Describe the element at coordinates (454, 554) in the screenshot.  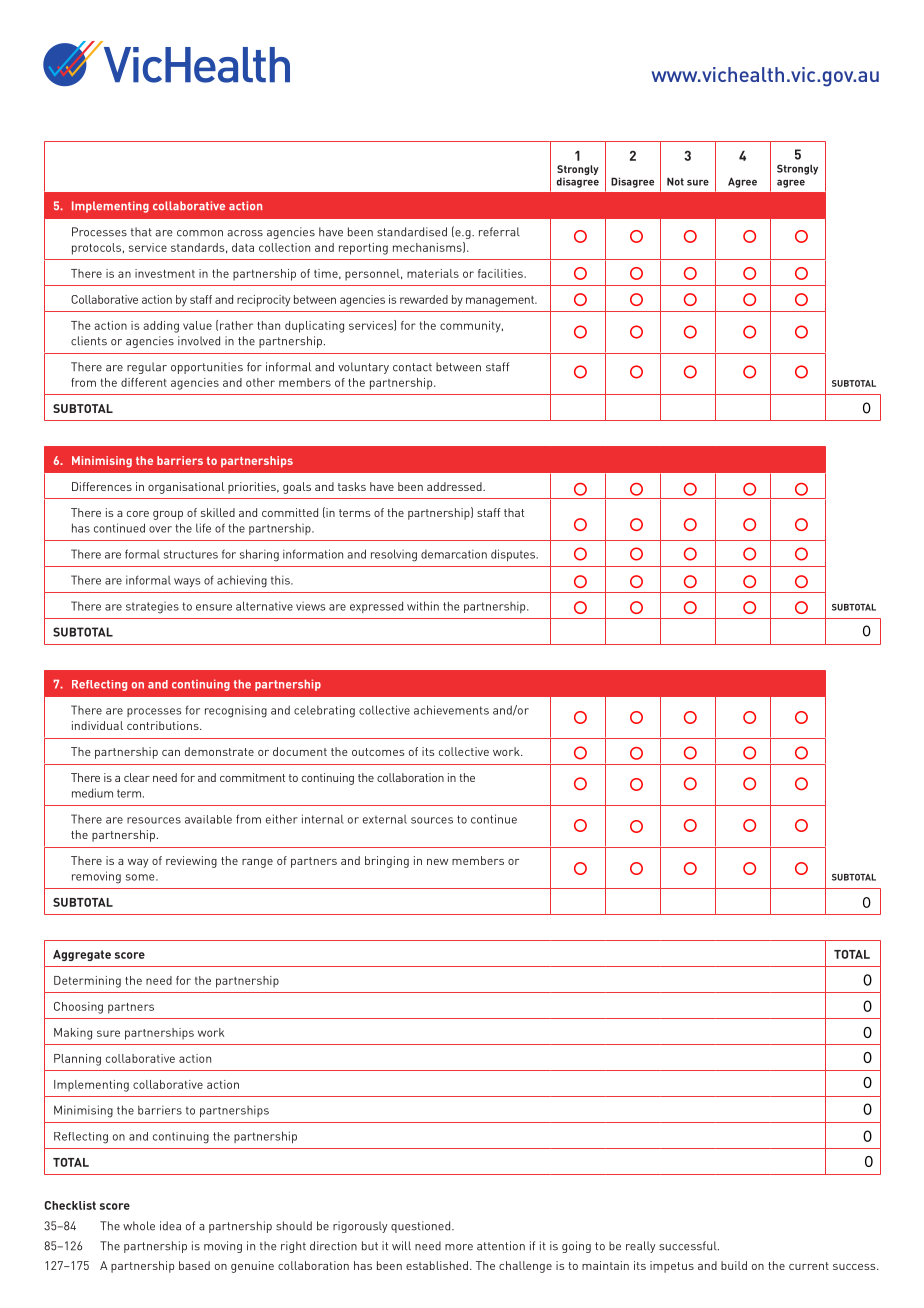
I see `demarcation` at that location.
